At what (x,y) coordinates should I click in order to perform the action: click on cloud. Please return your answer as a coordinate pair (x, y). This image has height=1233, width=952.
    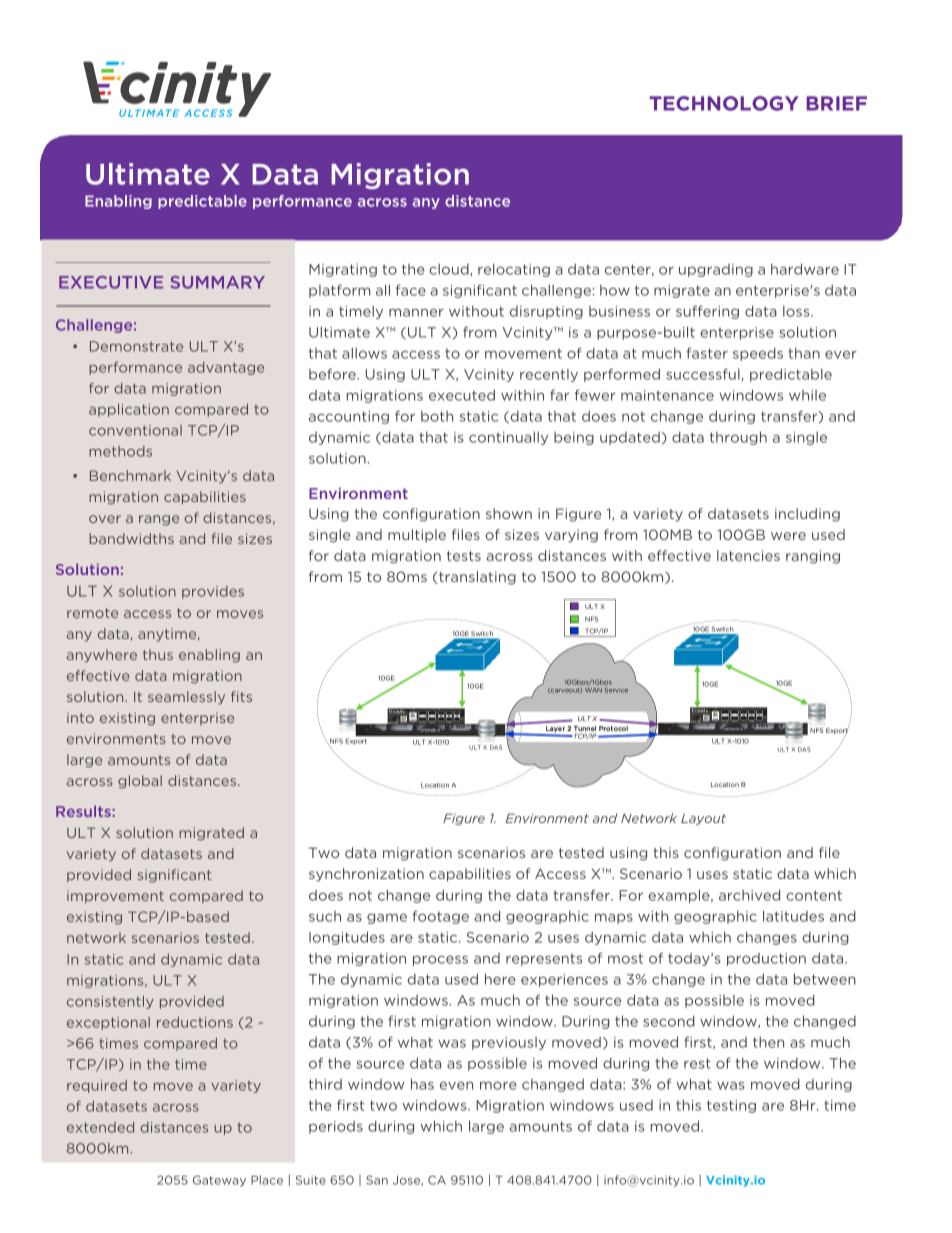
    Looking at the image, I should click on (450, 270).
